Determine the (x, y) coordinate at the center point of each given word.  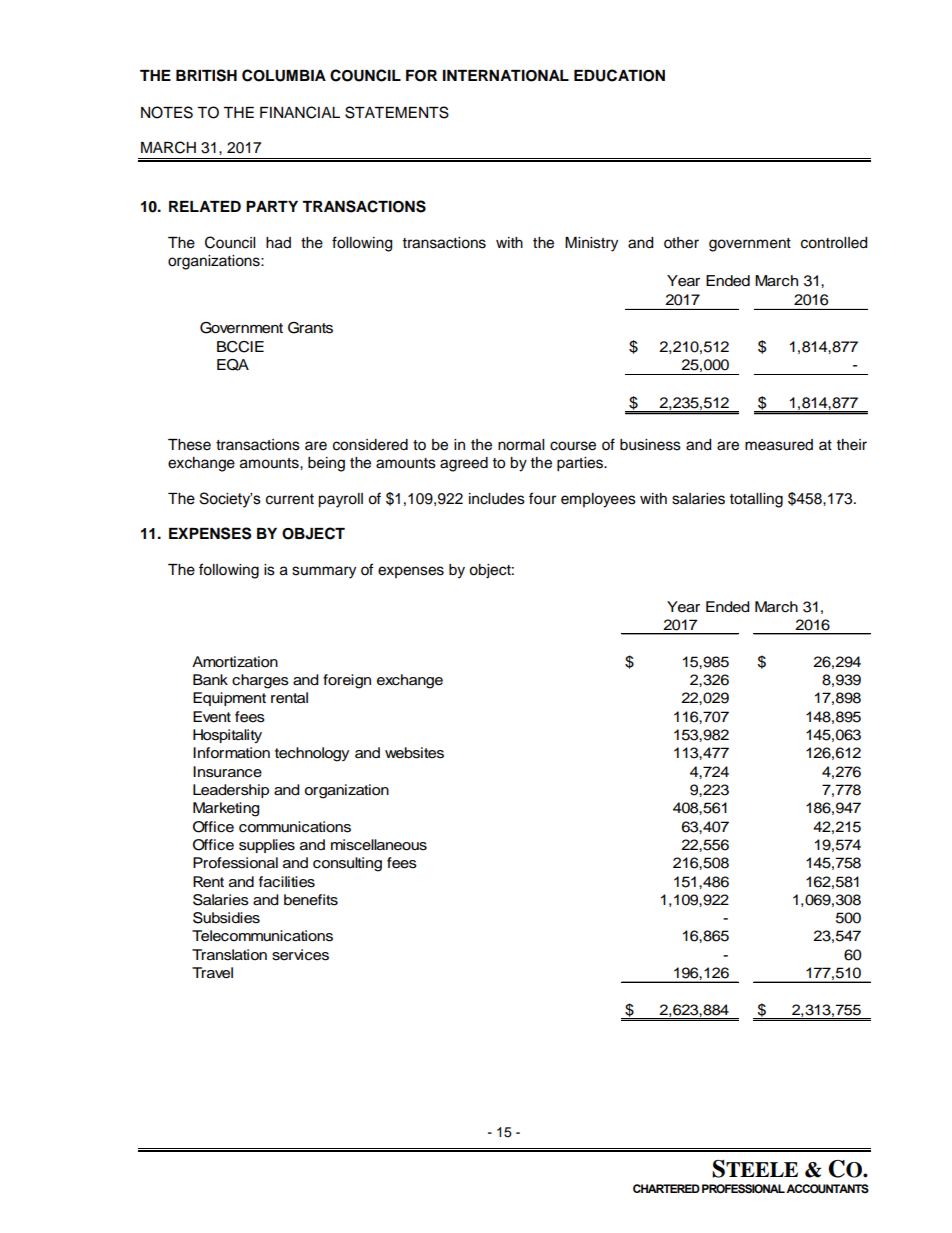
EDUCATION (619, 75)
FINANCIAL (300, 112)
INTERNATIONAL (506, 76)
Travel (212, 973)
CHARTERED (666, 1188)
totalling (756, 500)
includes (497, 499)
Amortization (235, 662)
